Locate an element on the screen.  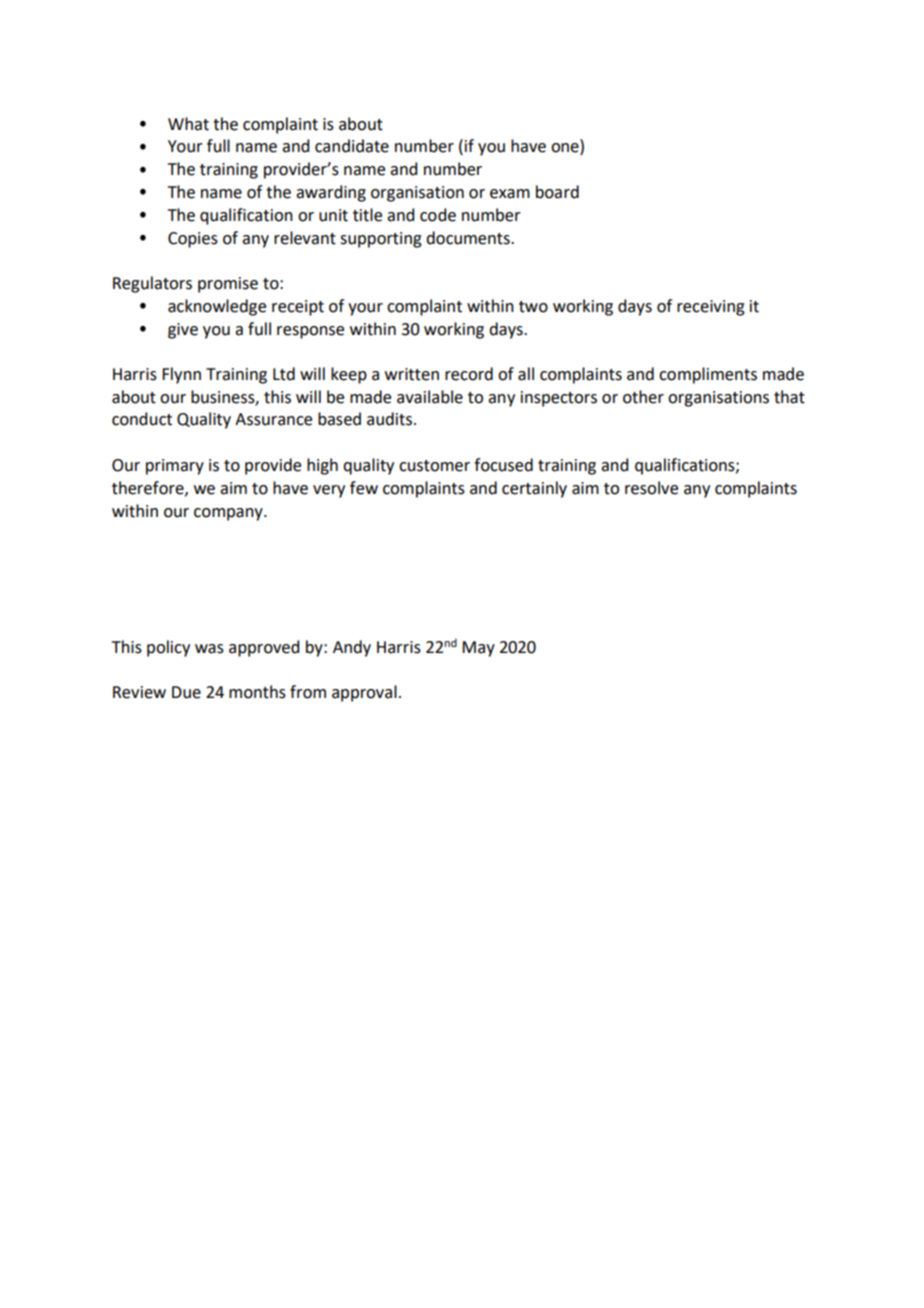
available is located at coordinates (430, 397).
